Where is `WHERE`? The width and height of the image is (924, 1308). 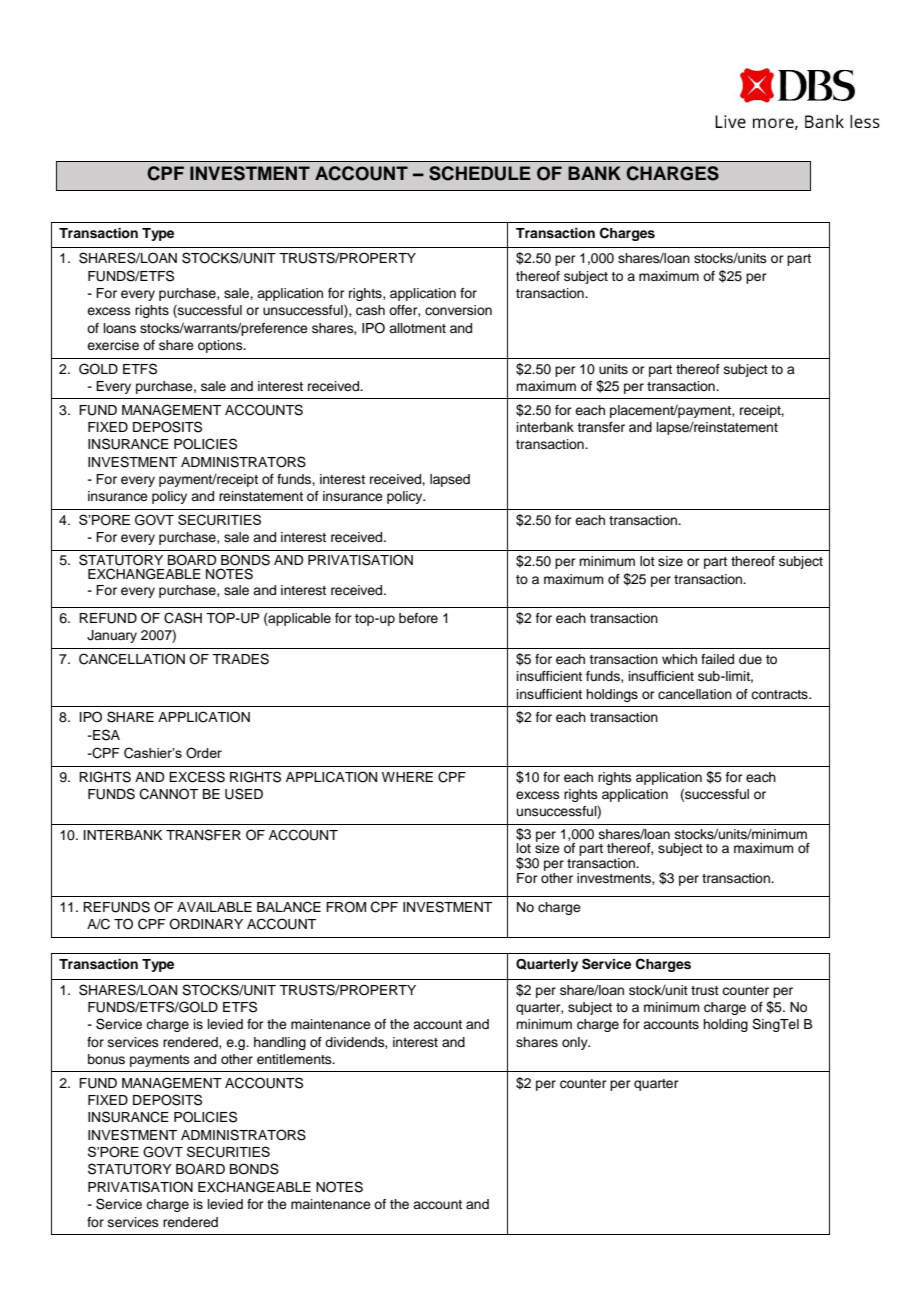 WHERE is located at coordinates (407, 777).
